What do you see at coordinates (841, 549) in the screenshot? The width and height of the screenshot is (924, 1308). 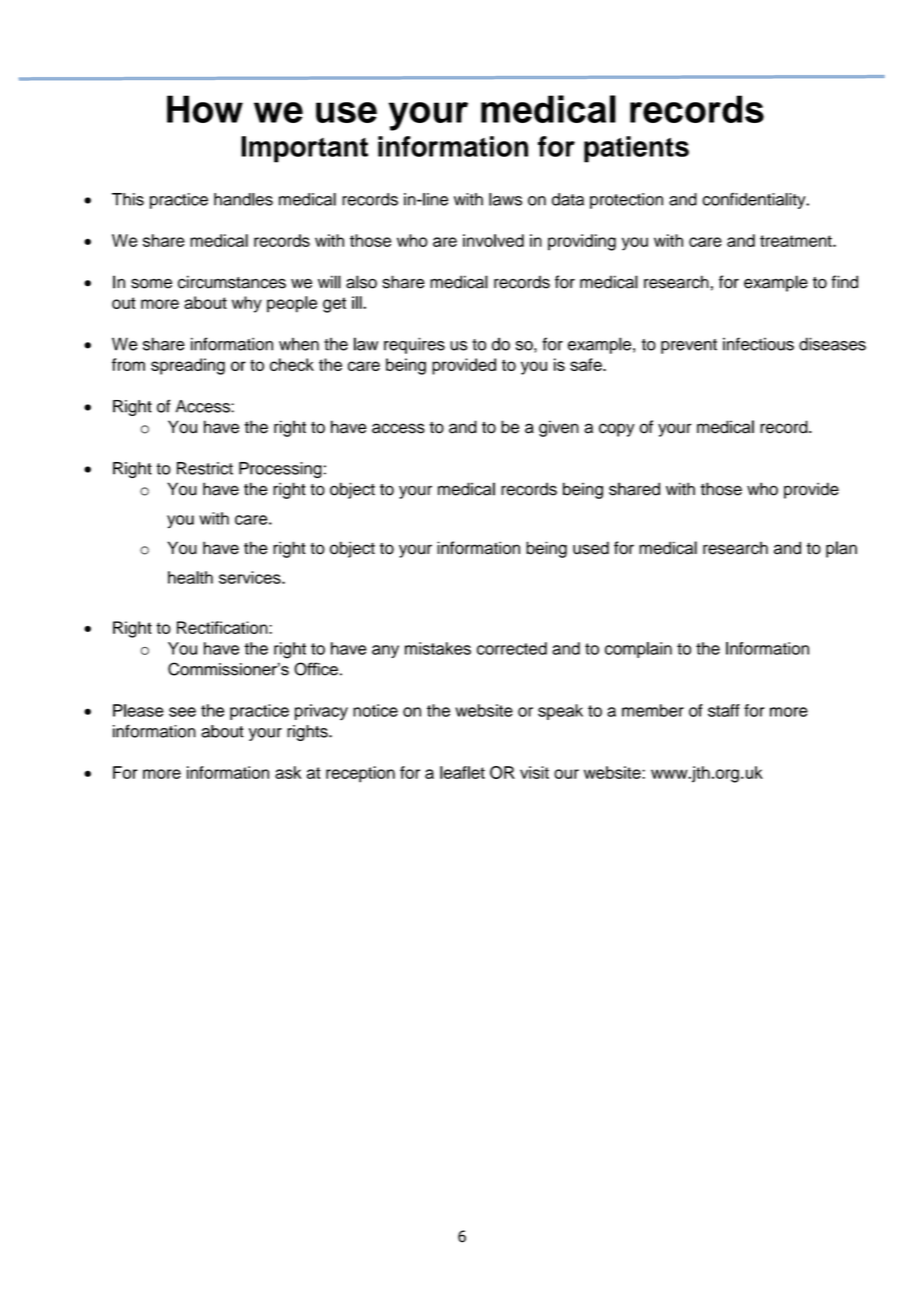 I see `plan` at bounding box center [841, 549].
